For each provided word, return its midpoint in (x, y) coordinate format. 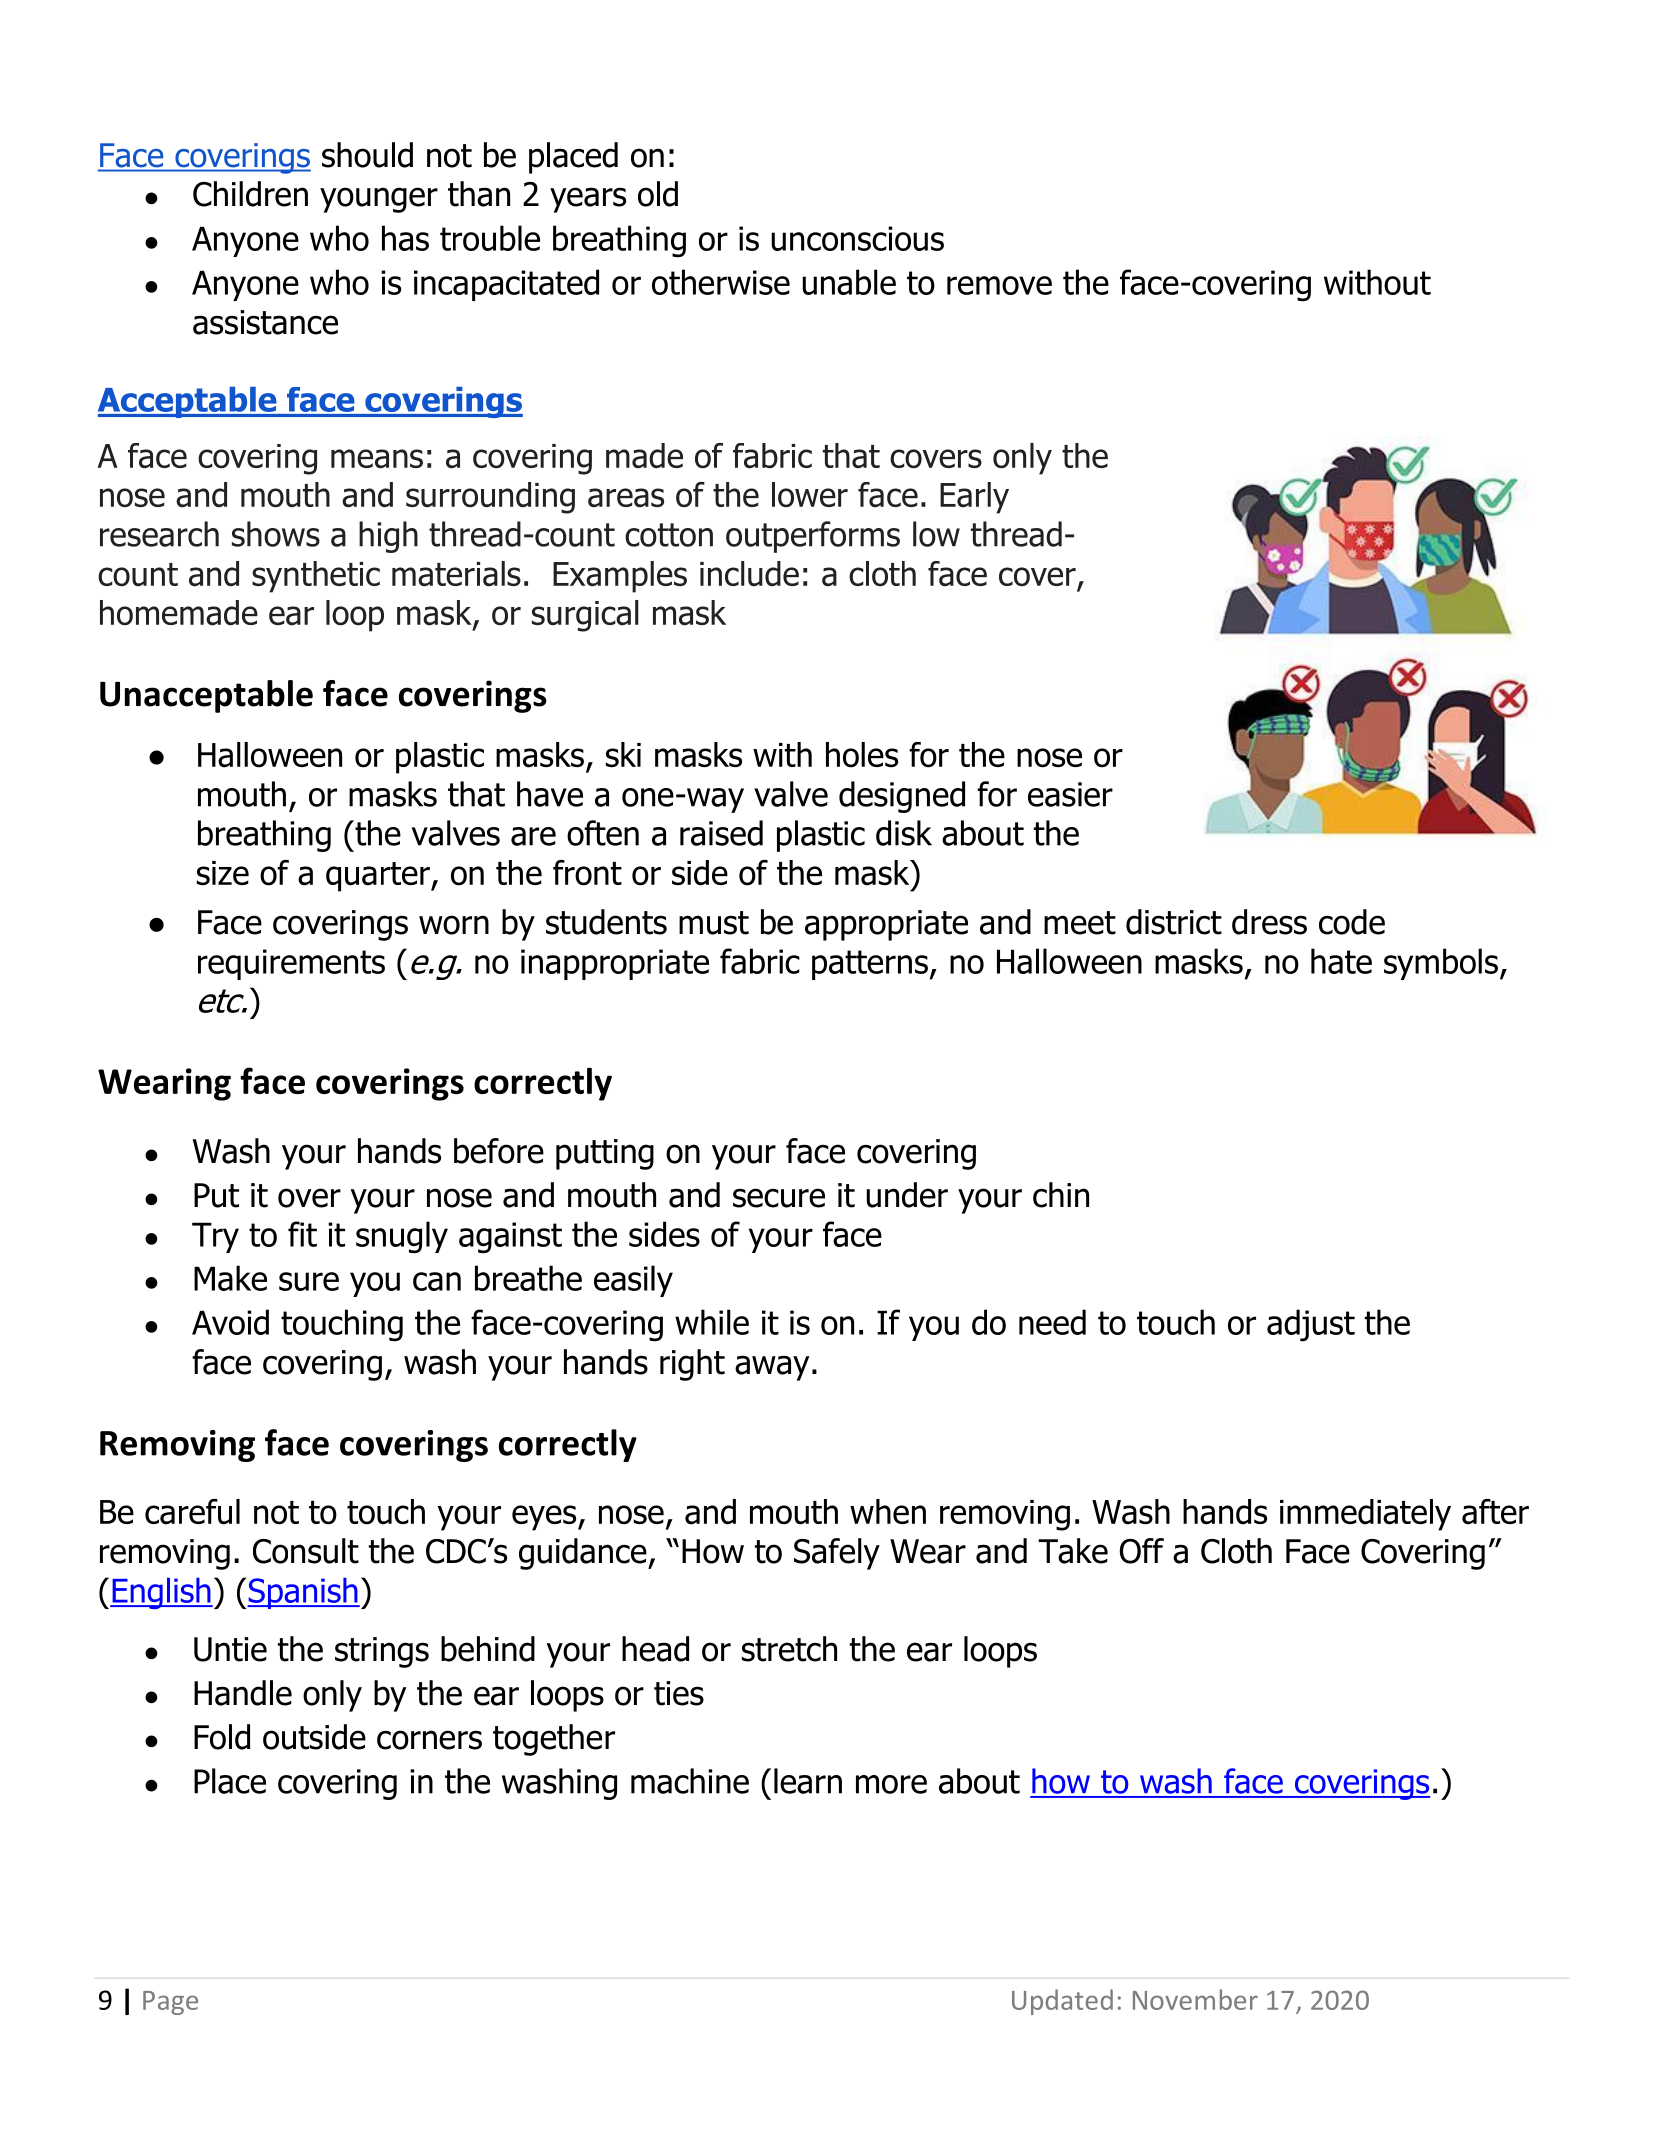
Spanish (303, 1593)
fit (302, 1234)
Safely (837, 1554)
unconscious (857, 238)
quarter (379, 877)
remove (999, 285)
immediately (1365, 1515)
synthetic (316, 577)
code (1352, 922)
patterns (870, 965)
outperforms (813, 537)
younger (379, 200)
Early (974, 498)
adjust (1311, 1325)
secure (779, 1198)
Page (170, 2003)
